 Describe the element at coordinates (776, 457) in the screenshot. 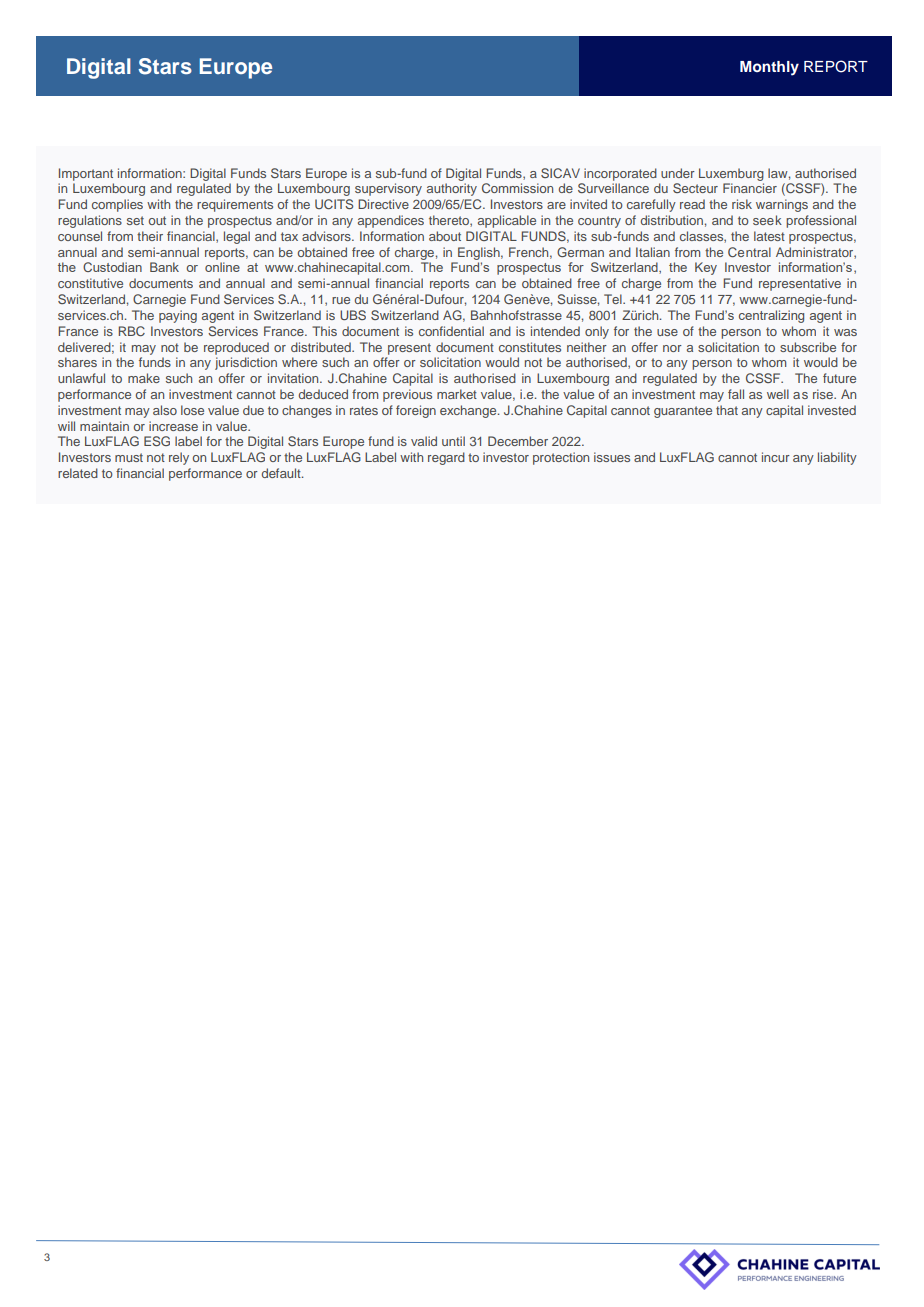

I see `incur` at that location.
